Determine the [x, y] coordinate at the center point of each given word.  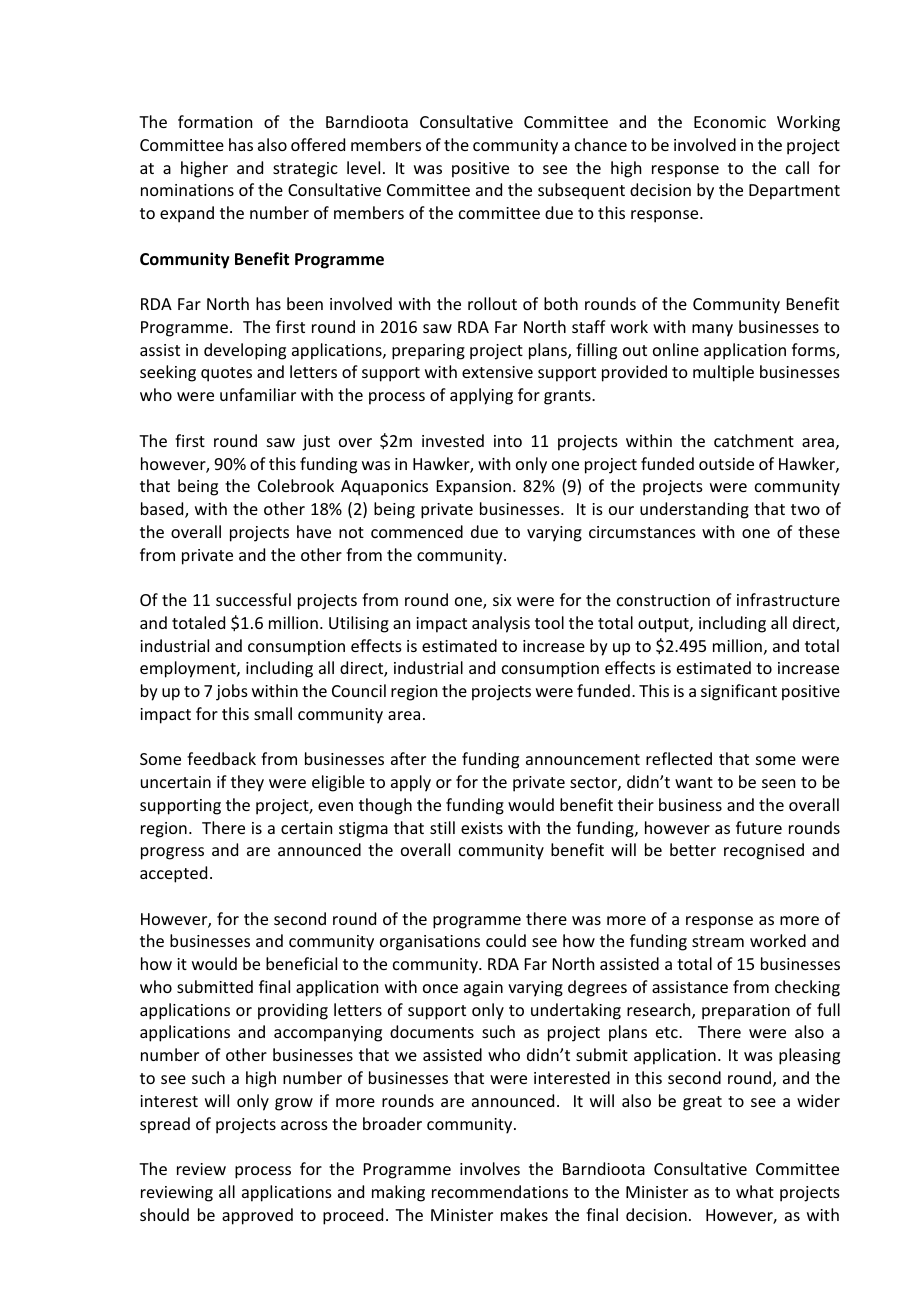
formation [215, 121]
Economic [730, 122]
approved [257, 1216]
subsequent [581, 191]
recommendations [500, 1191]
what [755, 1191]
